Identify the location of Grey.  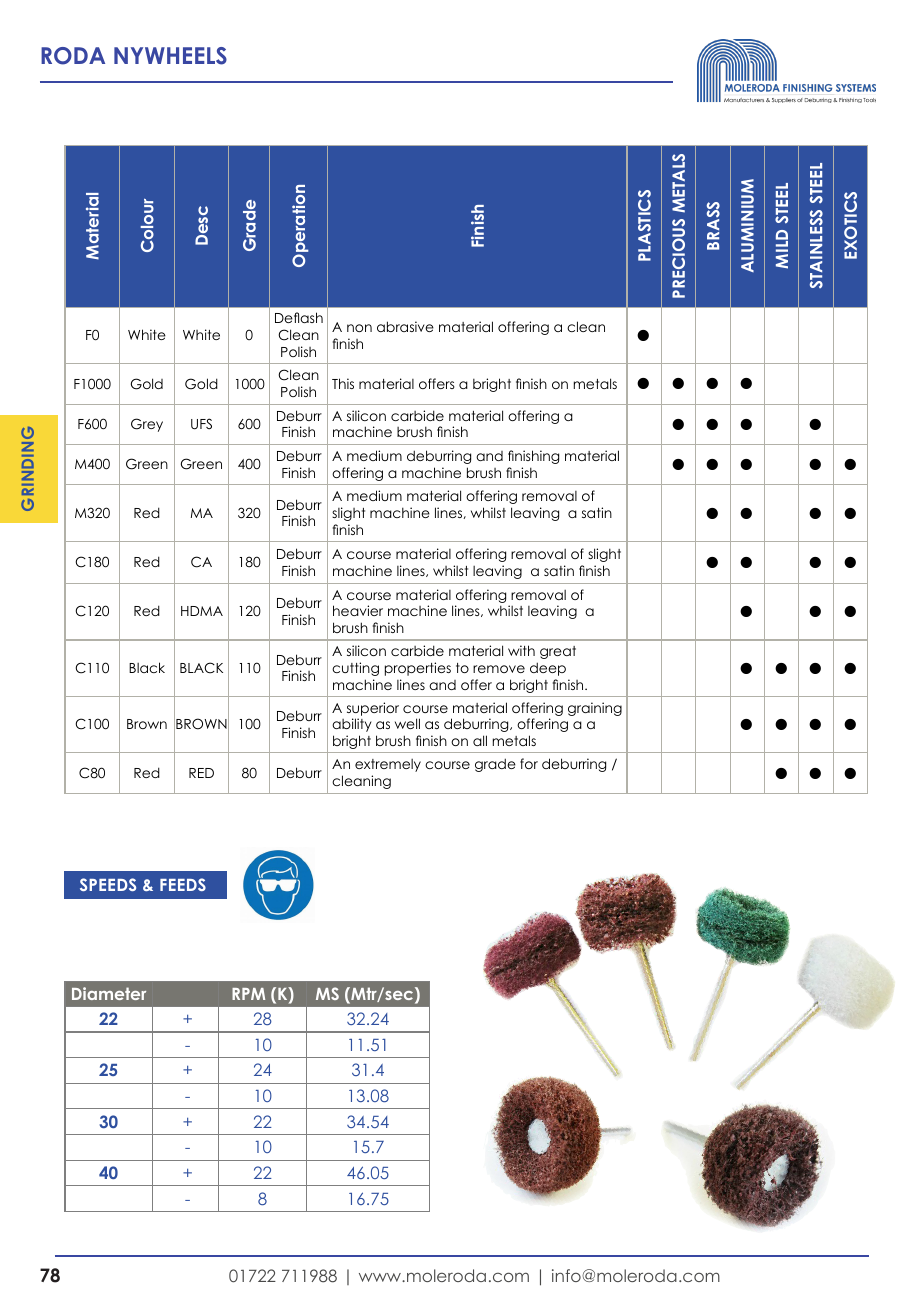
(147, 425).
